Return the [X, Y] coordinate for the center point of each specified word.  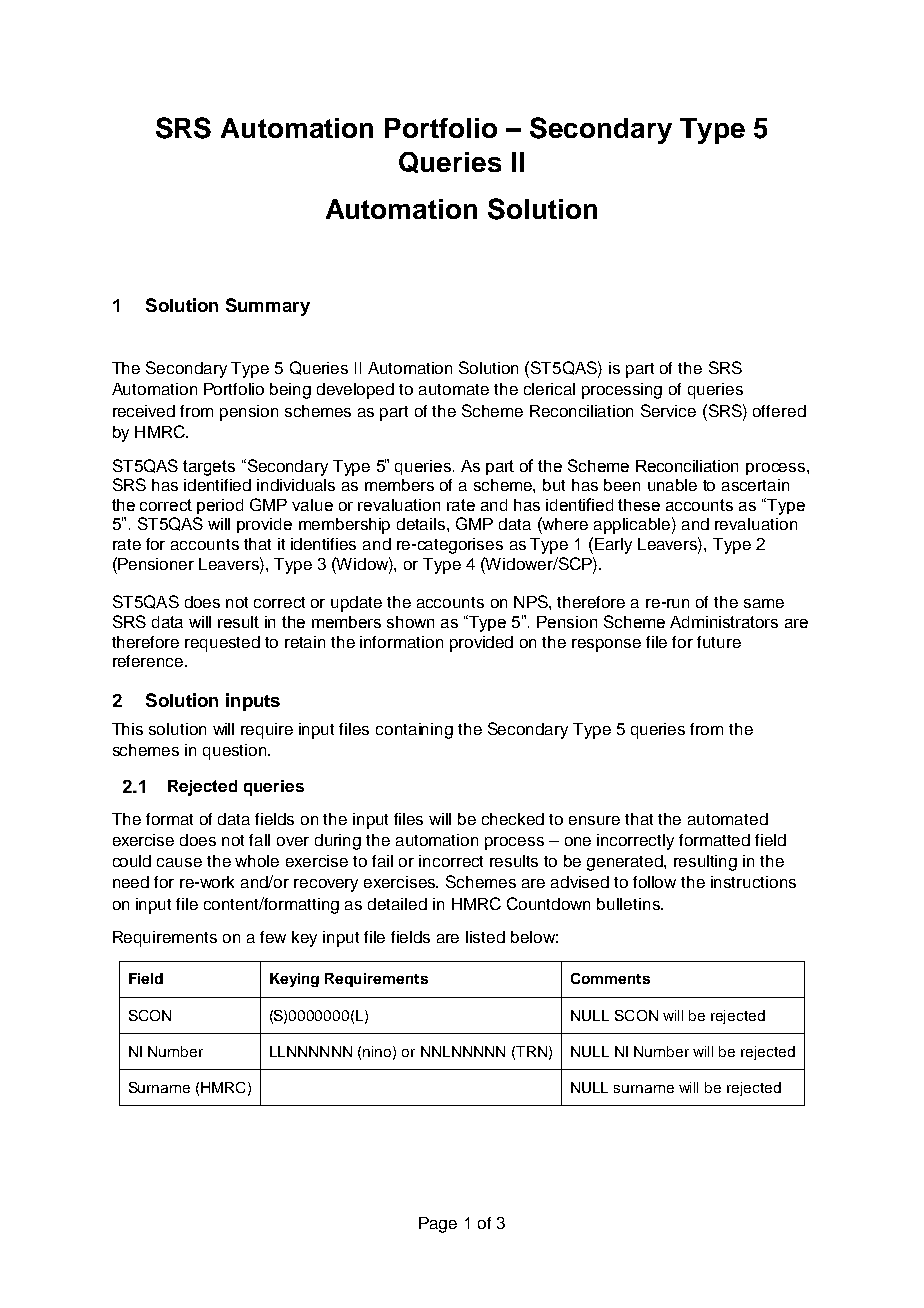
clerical [549, 389]
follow [654, 882]
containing [414, 731]
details [422, 524]
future [719, 642]
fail [382, 861]
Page [438, 1225]
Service [668, 410]
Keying [294, 980]
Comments [610, 978]
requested [222, 644]
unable [672, 485]
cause [179, 862]
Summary [268, 307]
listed [485, 937]
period [220, 506]
